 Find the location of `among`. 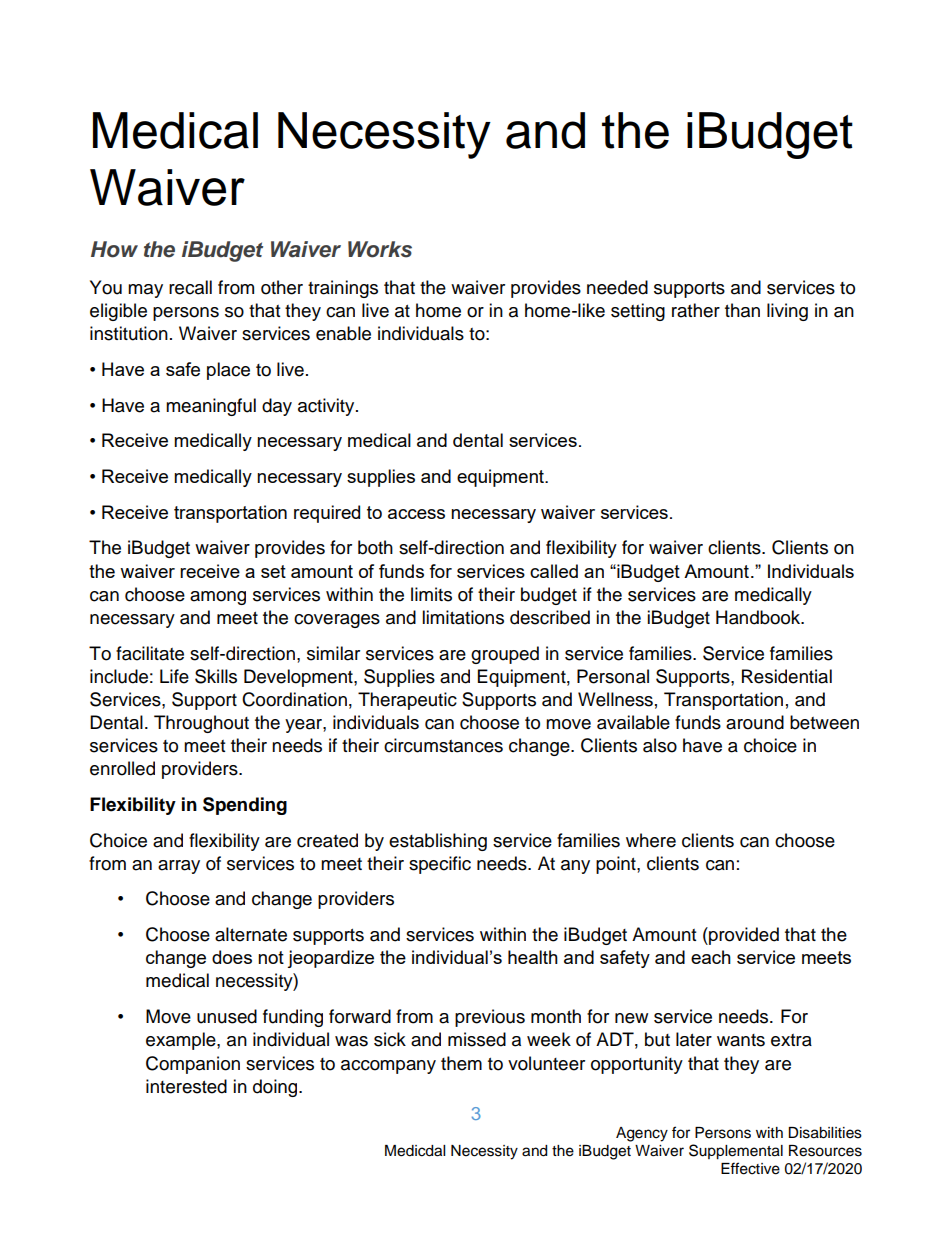

among is located at coordinates (218, 598).
